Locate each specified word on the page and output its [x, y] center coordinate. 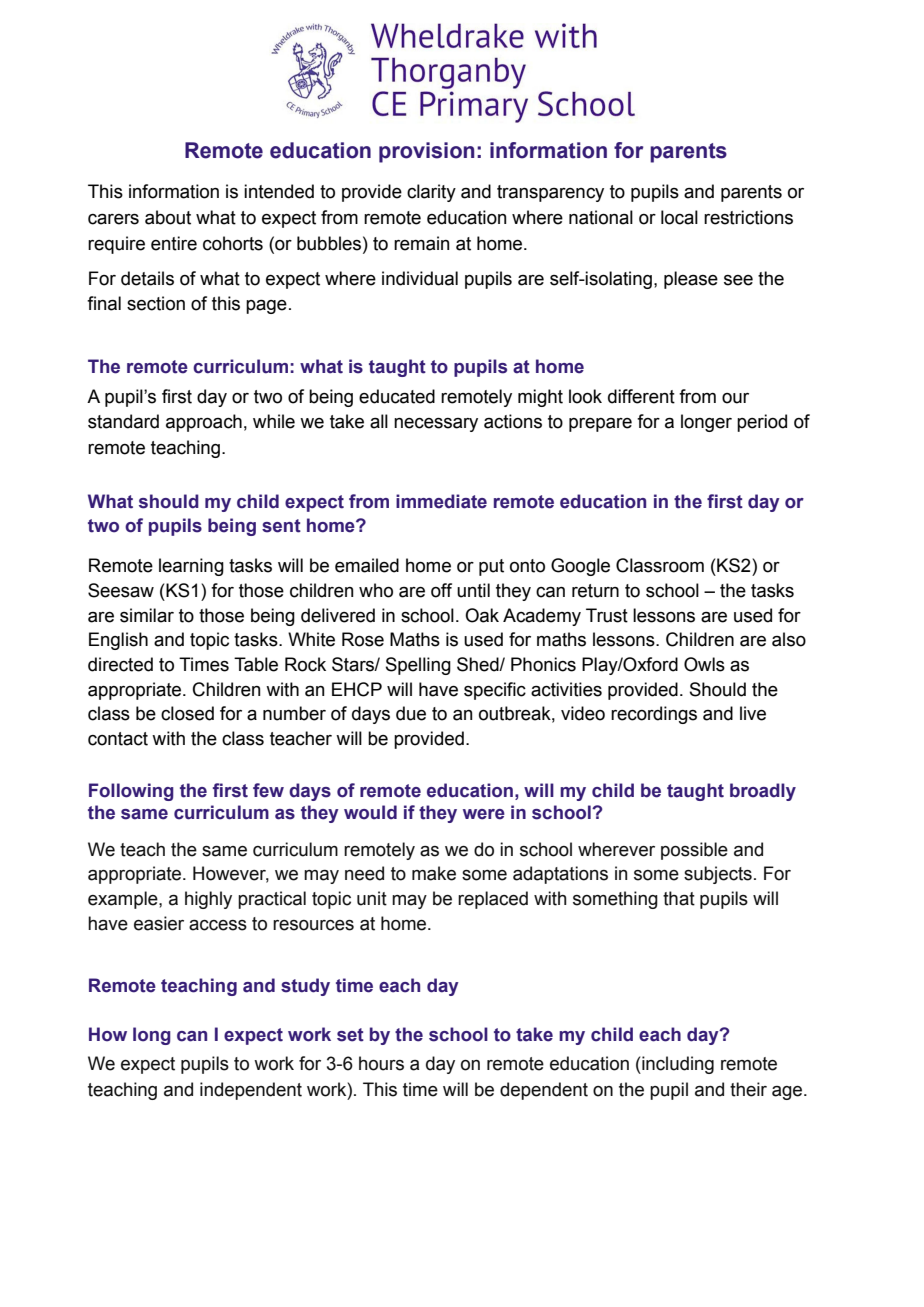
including [677, 1065]
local [679, 217]
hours [381, 1063]
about [168, 217]
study [305, 987]
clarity [431, 193]
